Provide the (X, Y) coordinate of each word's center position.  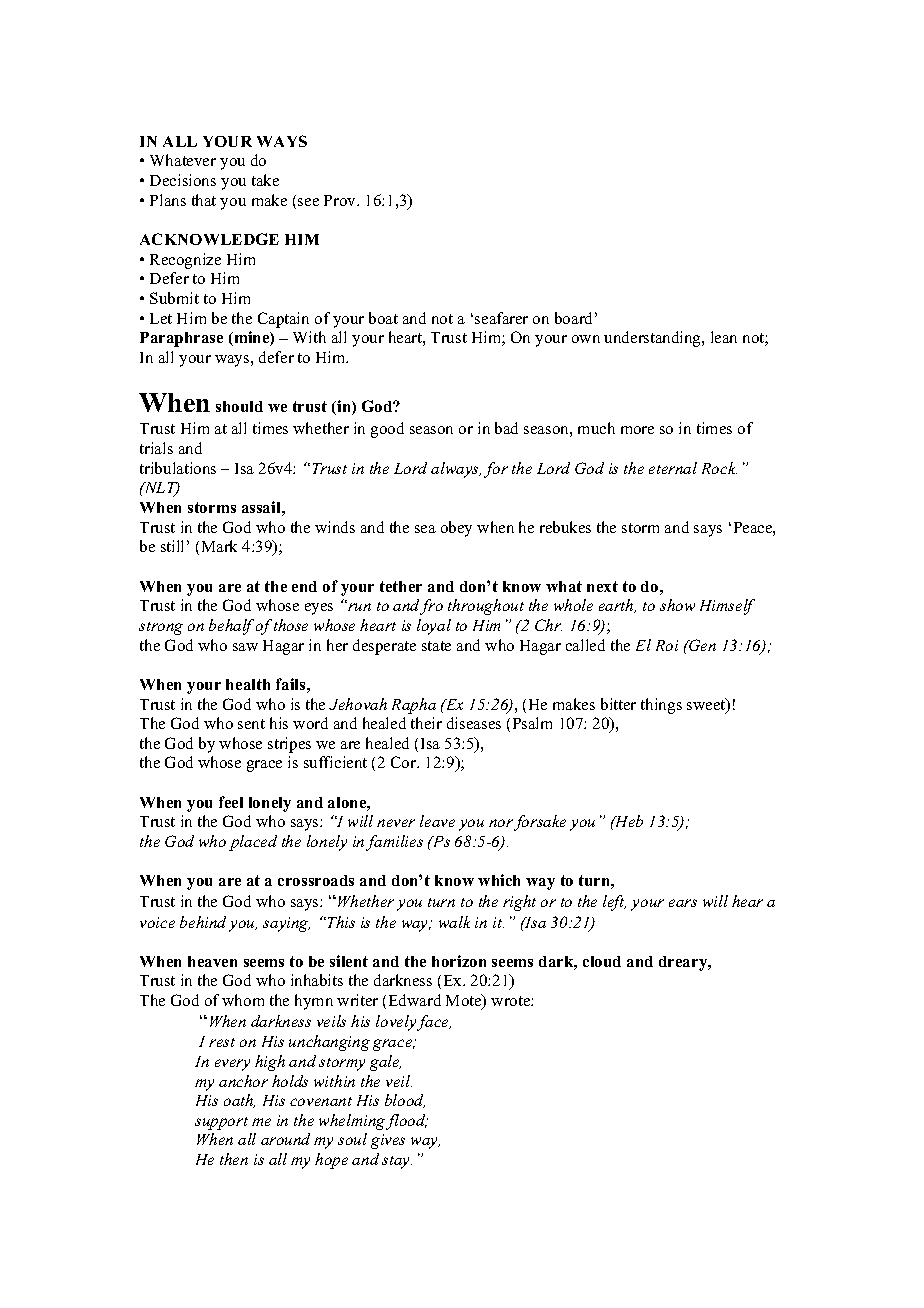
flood (407, 1122)
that (204, 200)
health (248, 684)
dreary (684, 963)
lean (724, 337)
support (221, 1123)
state (436, 646)
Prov (341, 200)
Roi (667, 645)
